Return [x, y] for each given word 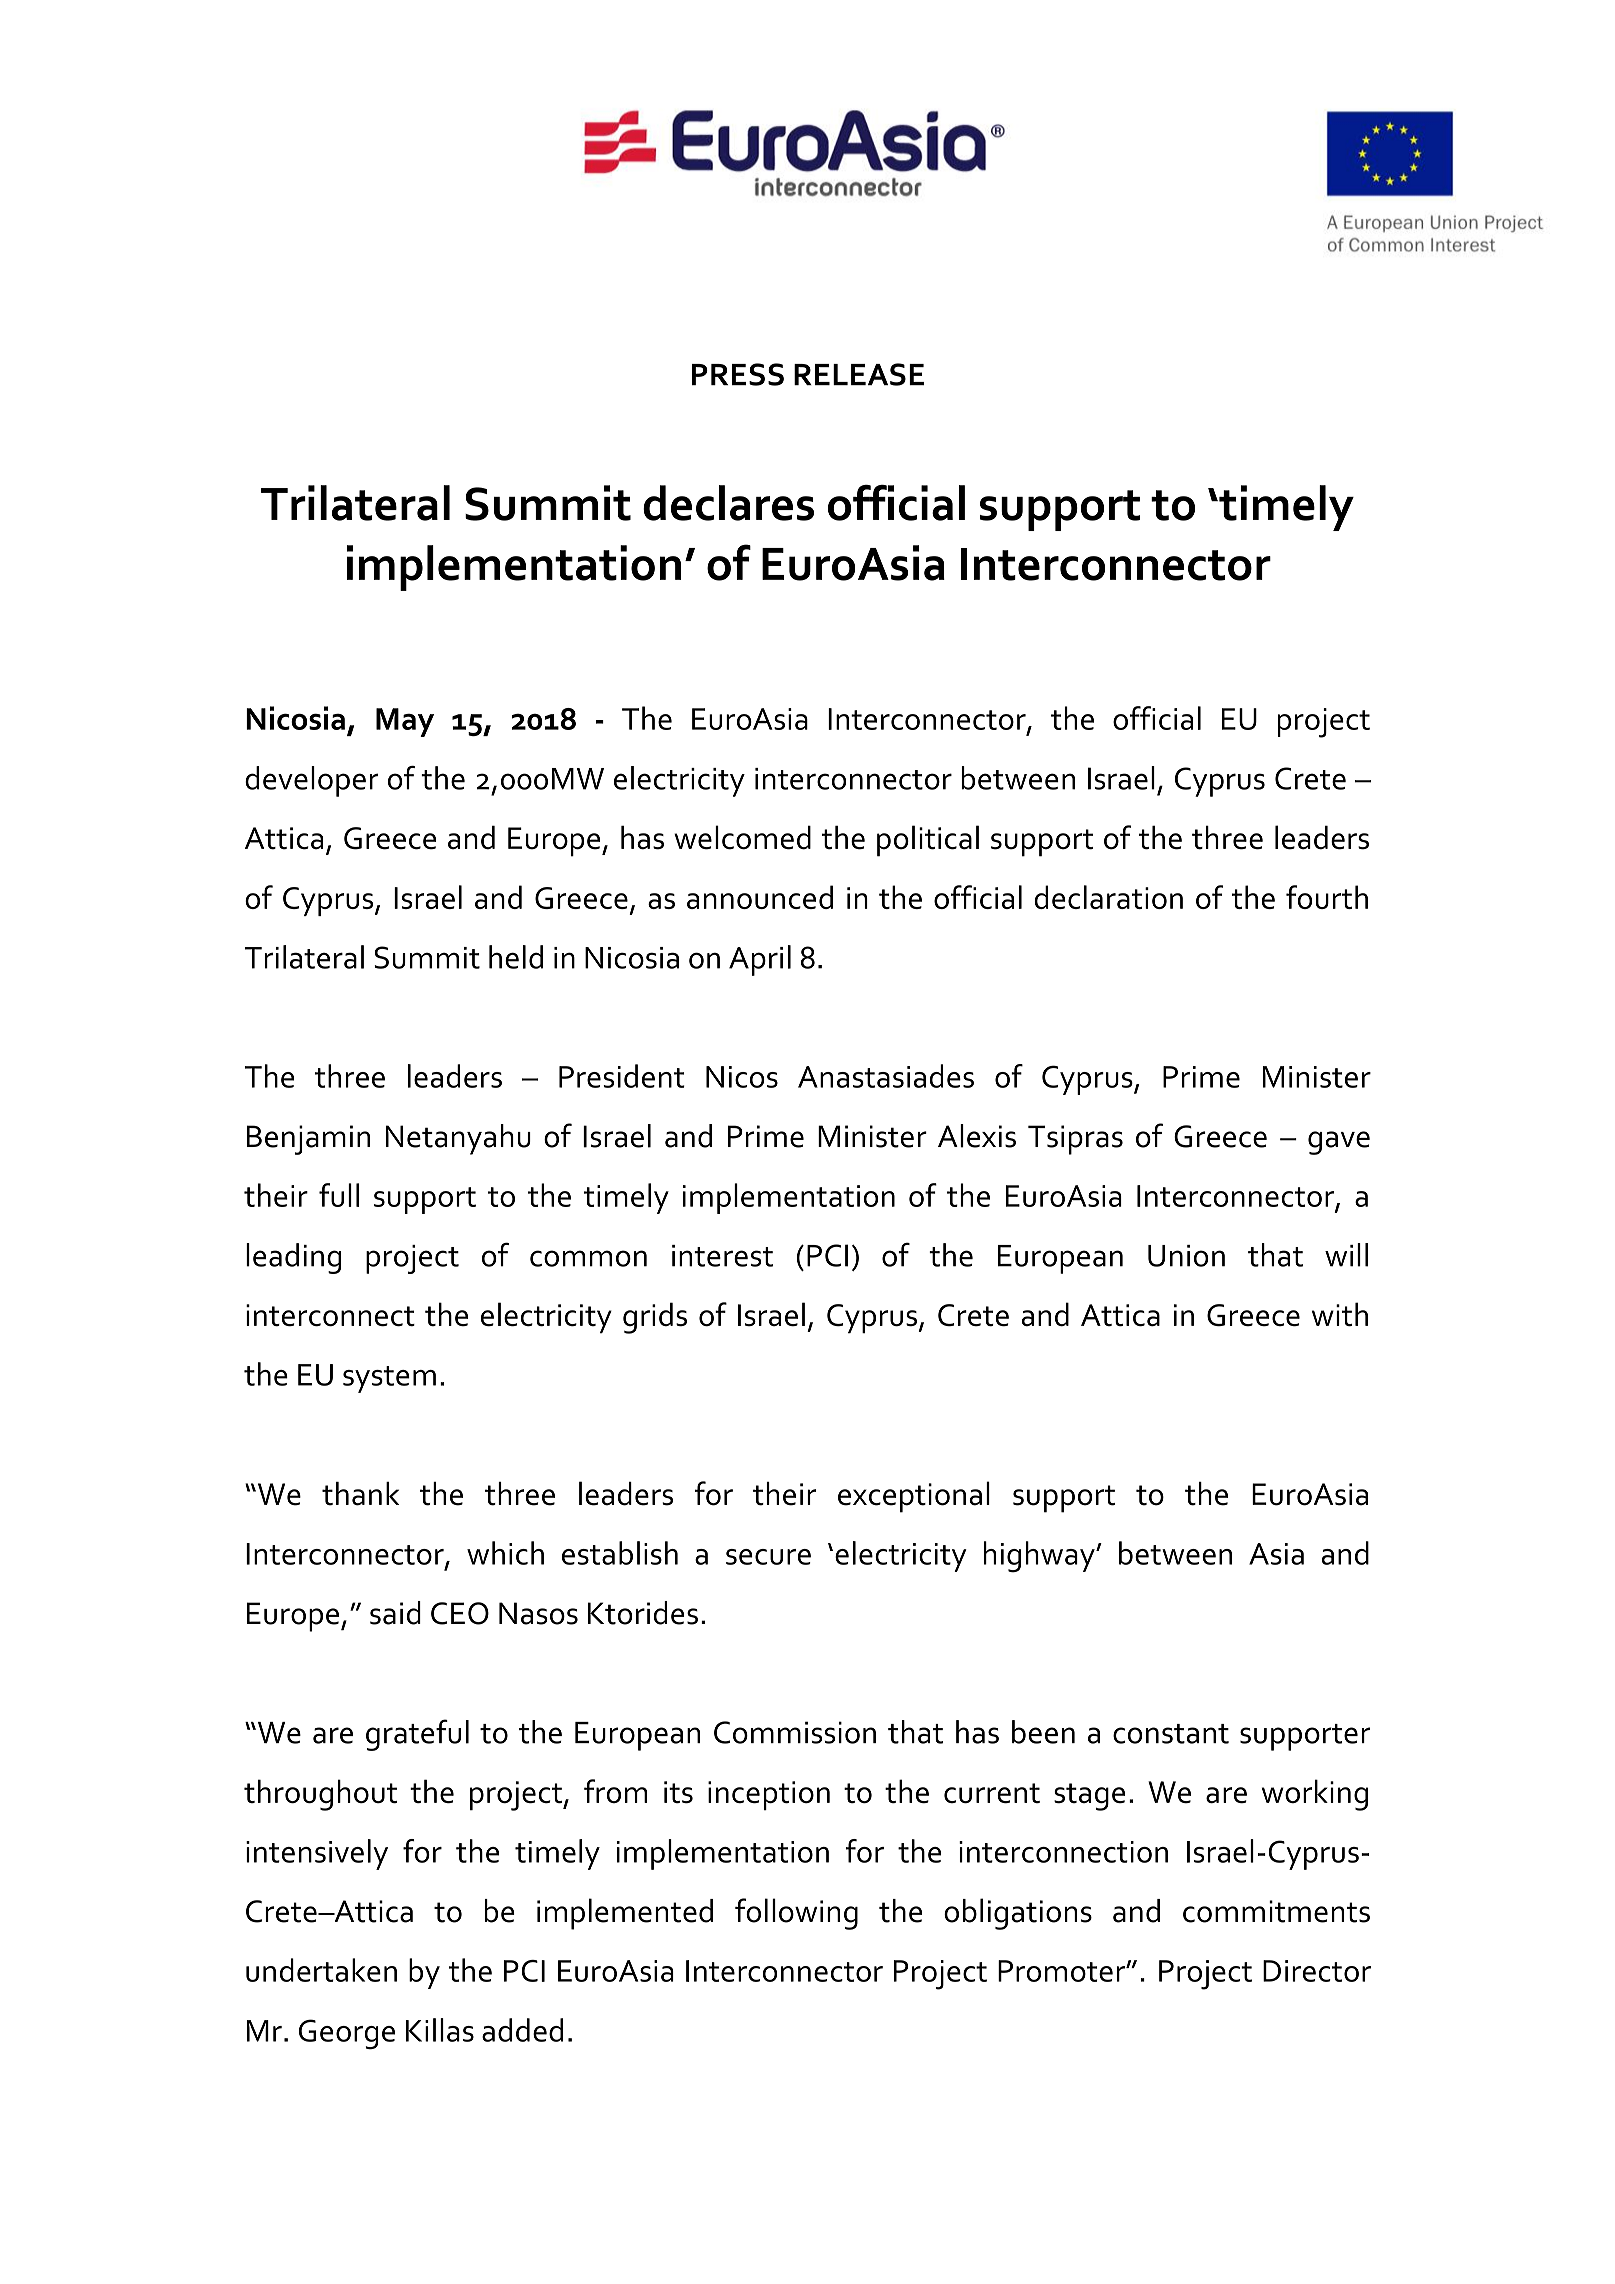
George [347, 2034]
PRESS [738, 374]
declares [728, 503]
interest [722, 1256]
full [339, 1195]
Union [1186, 1256]
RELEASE [859, 374]
